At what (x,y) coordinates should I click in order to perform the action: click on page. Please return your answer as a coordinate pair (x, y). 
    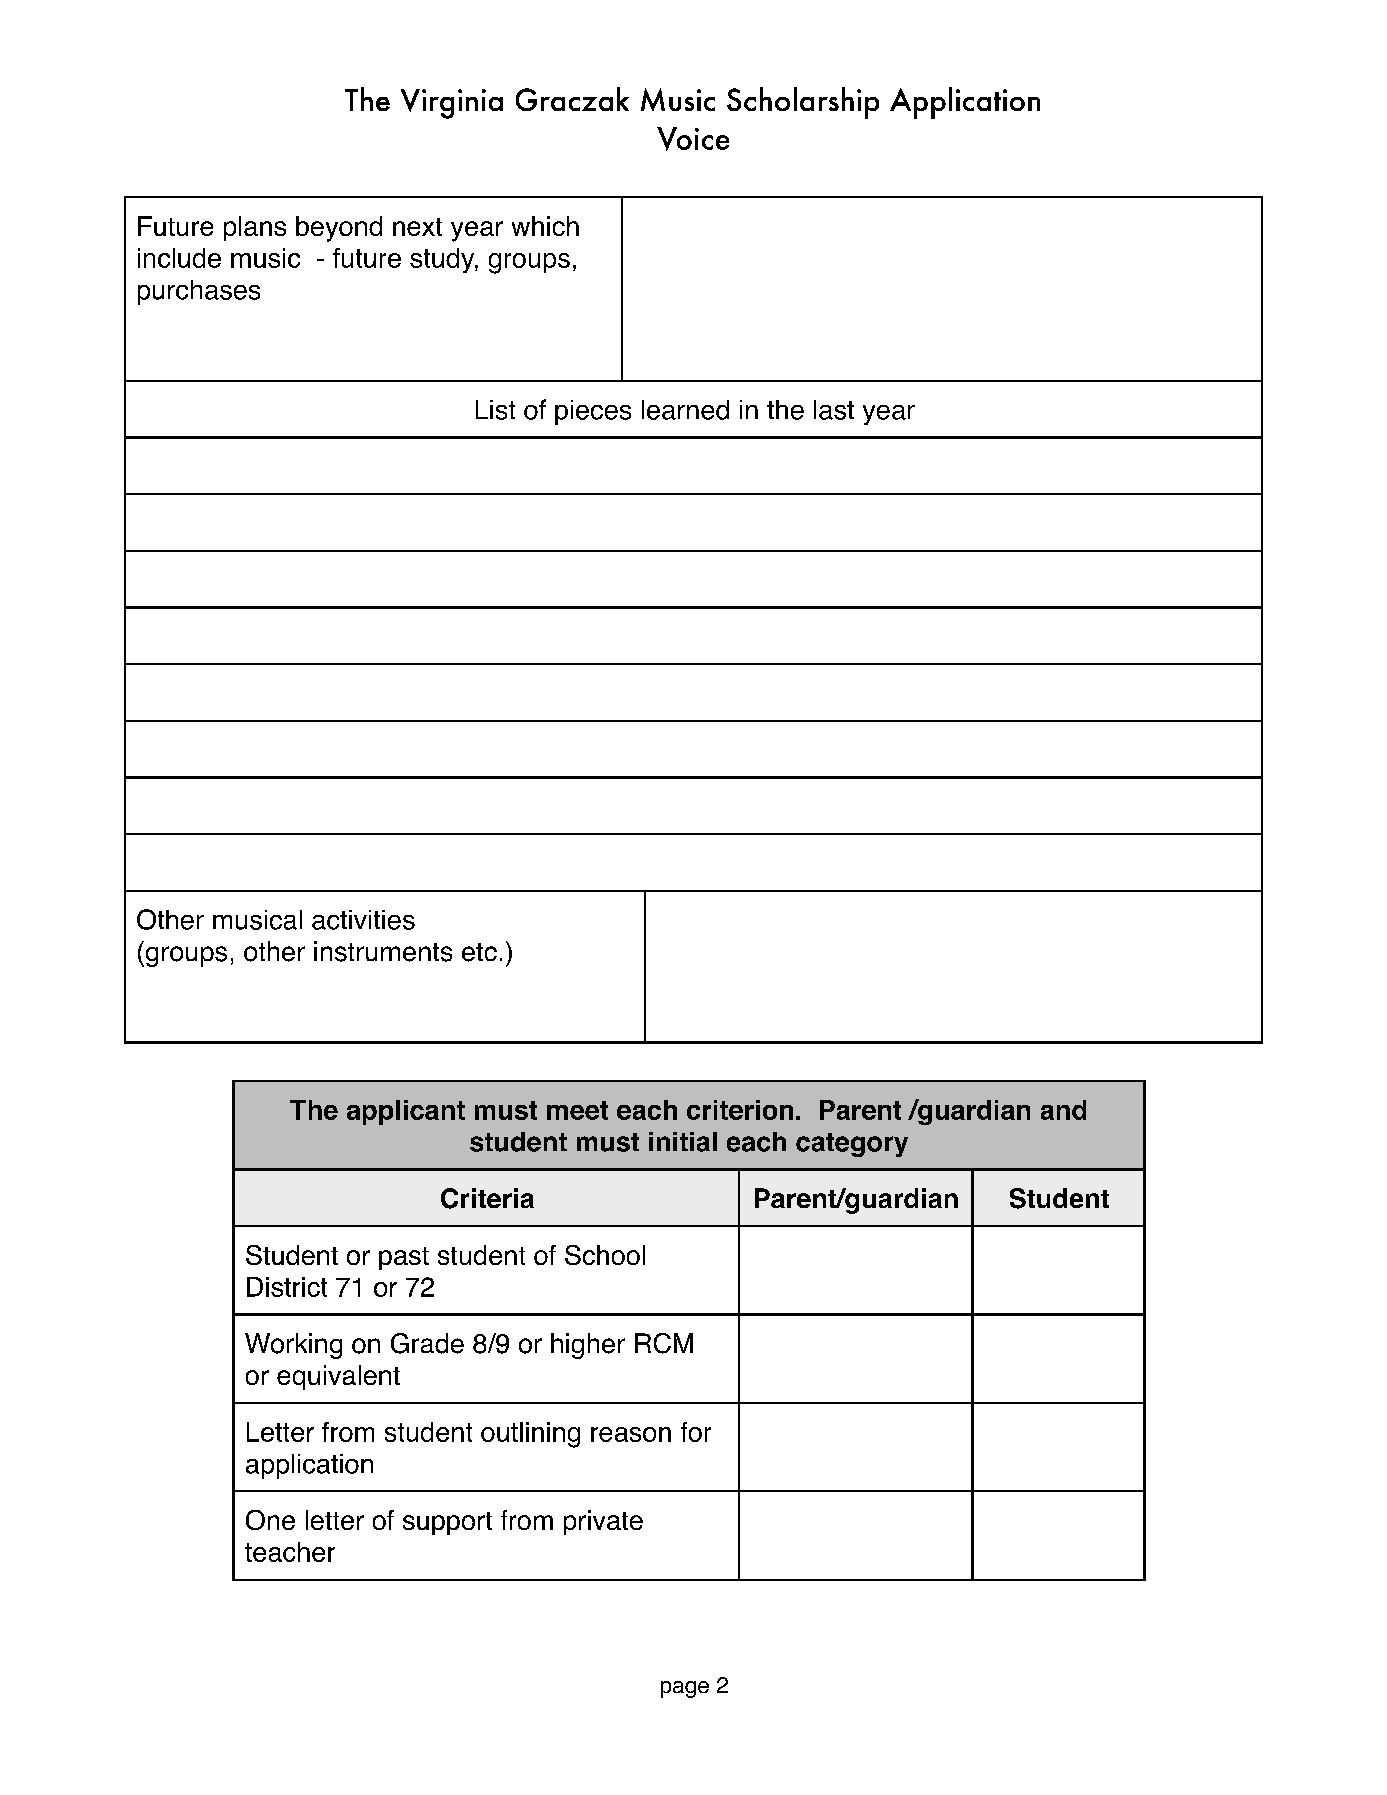
    Looking at the image, I should click on (685, 1689).
